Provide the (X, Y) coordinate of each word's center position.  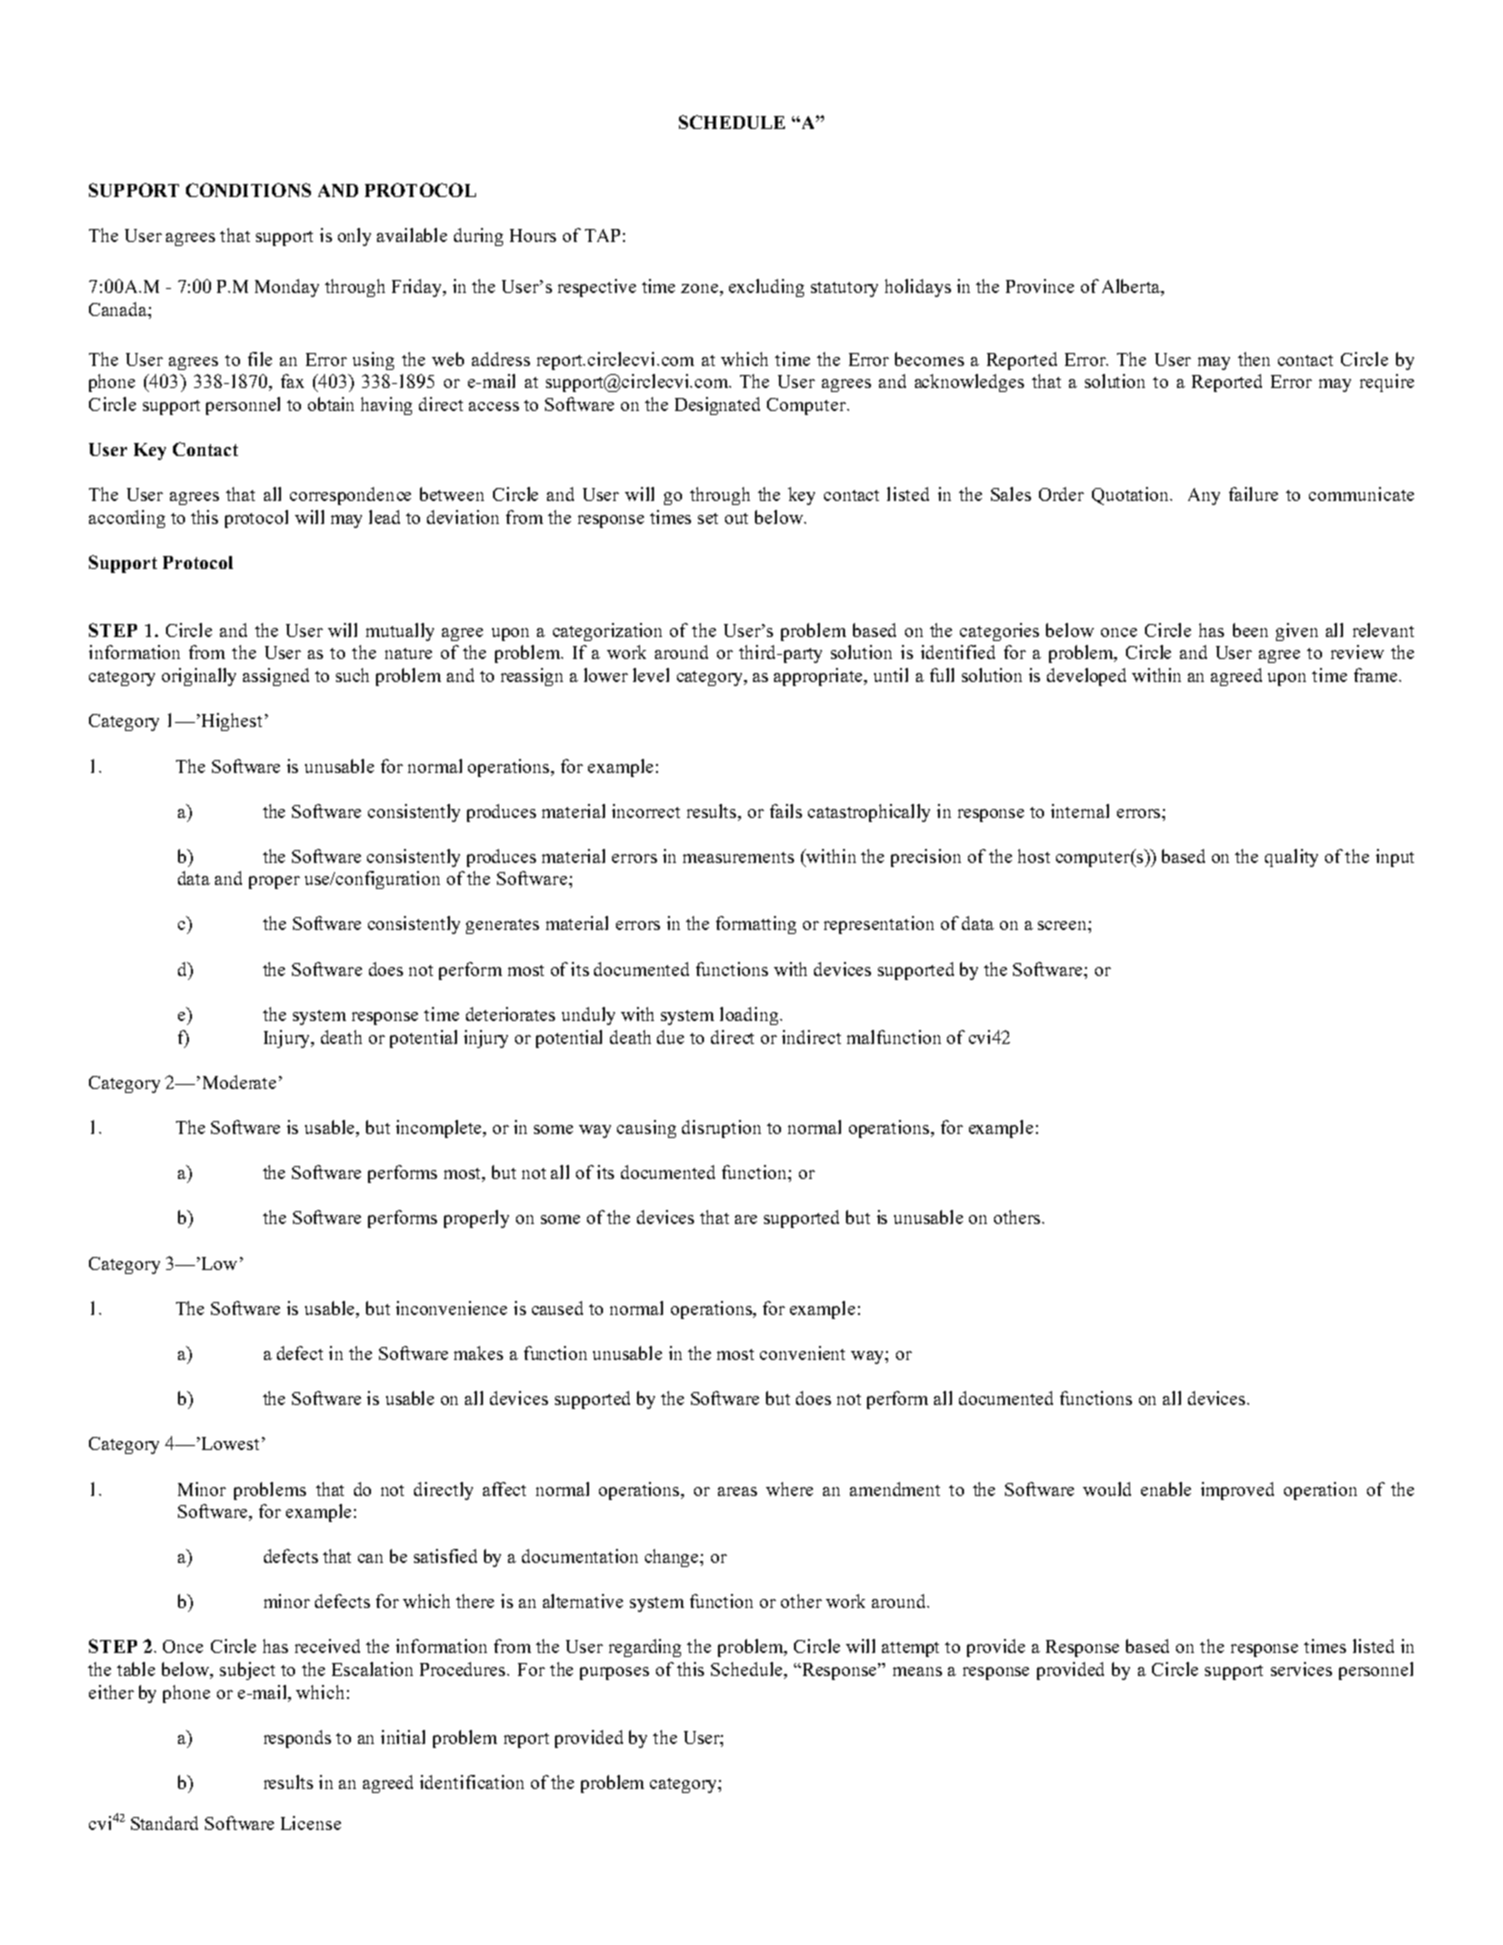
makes (478, 1353)
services (1301, 1669)
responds (297, 1739)
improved (1237, 1491)
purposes (614, 1673)
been (1250, 630)
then (1254, 359)
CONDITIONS (248, 190)
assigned (276, 677)
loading (750, 1016)
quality (1291, 858)
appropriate (820, 677)
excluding (766, 288)
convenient (802, 1353)
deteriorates (510, 1014)
